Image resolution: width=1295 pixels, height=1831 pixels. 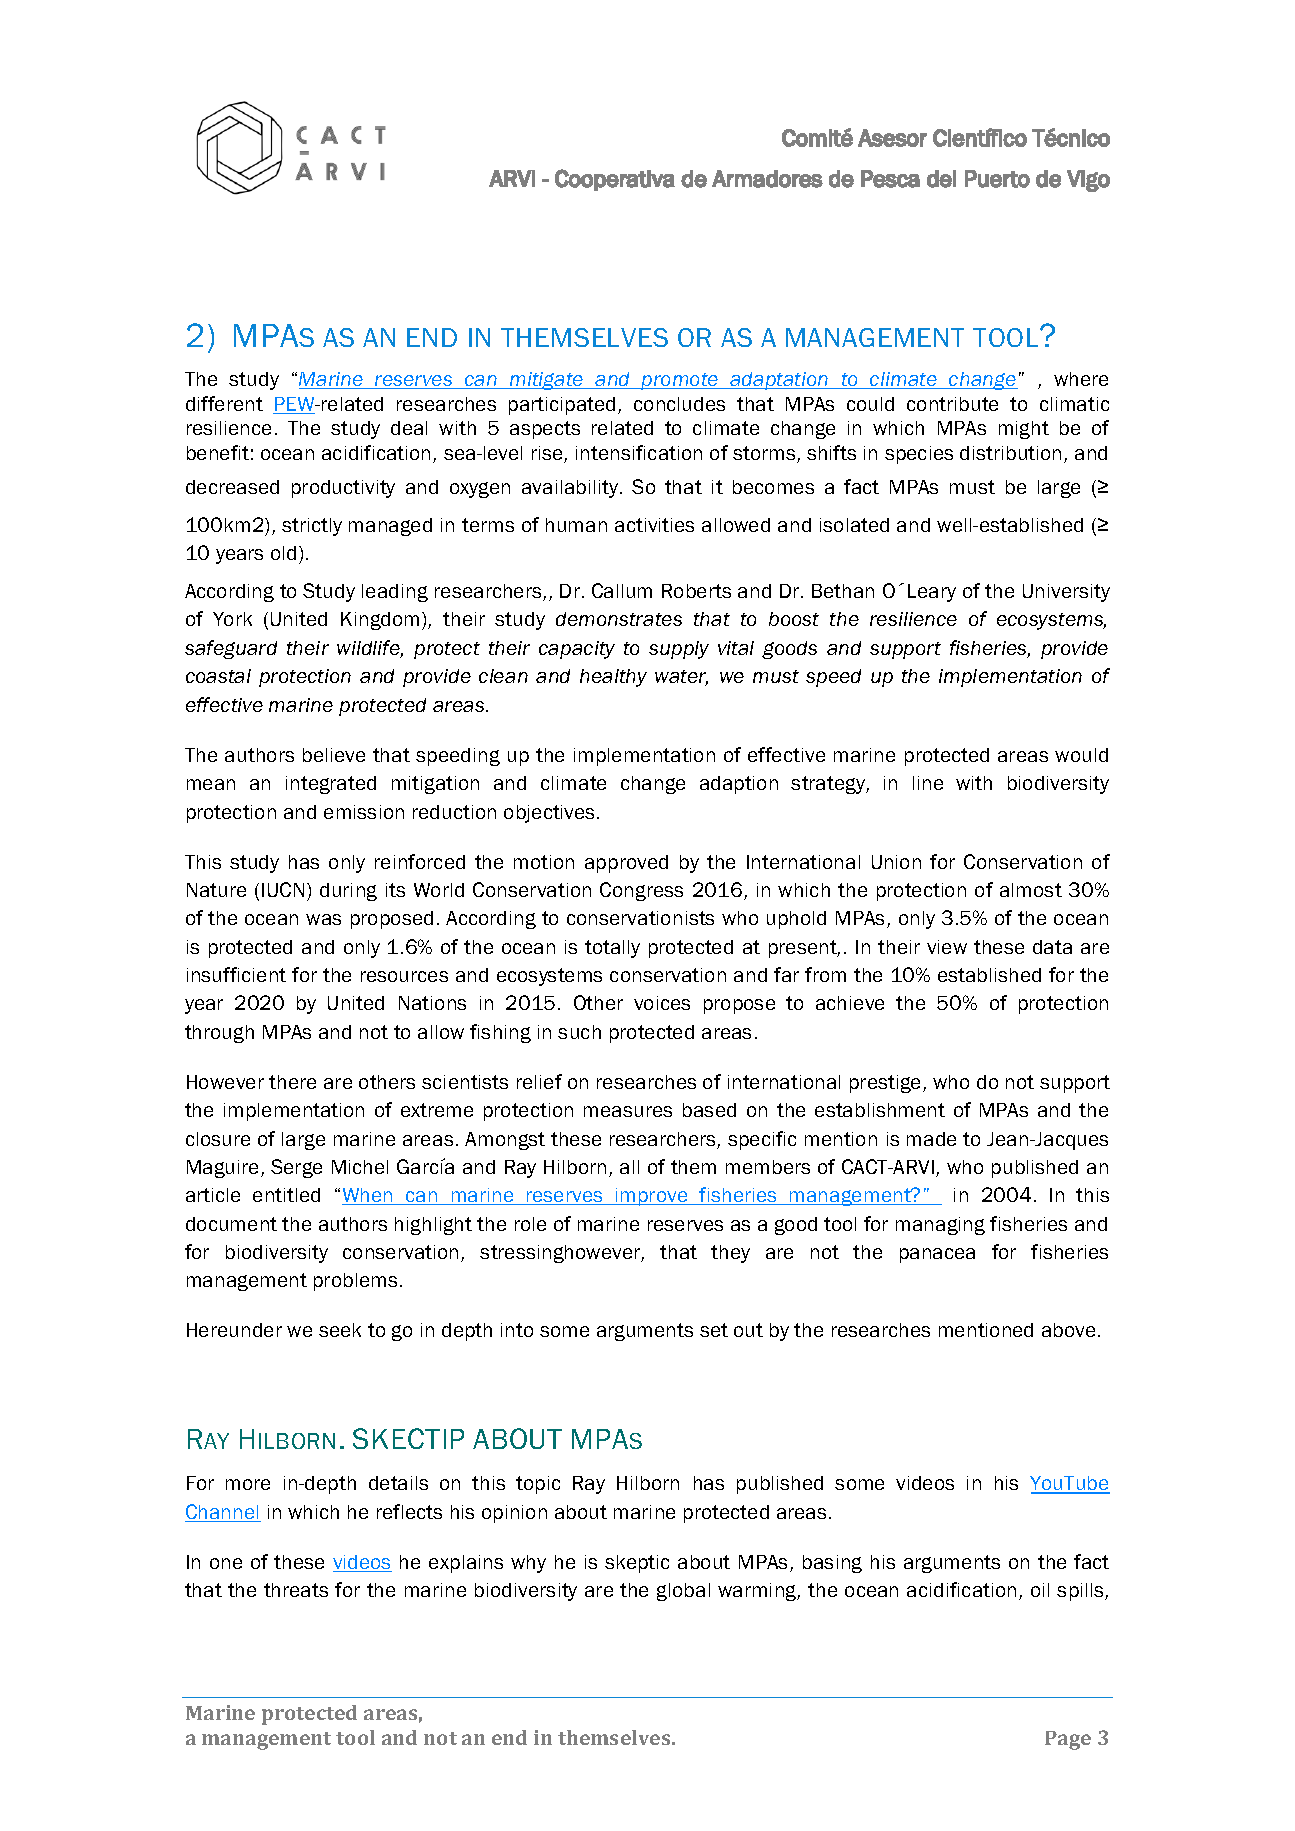 I want to click on water, so click(x=681, y=678).
